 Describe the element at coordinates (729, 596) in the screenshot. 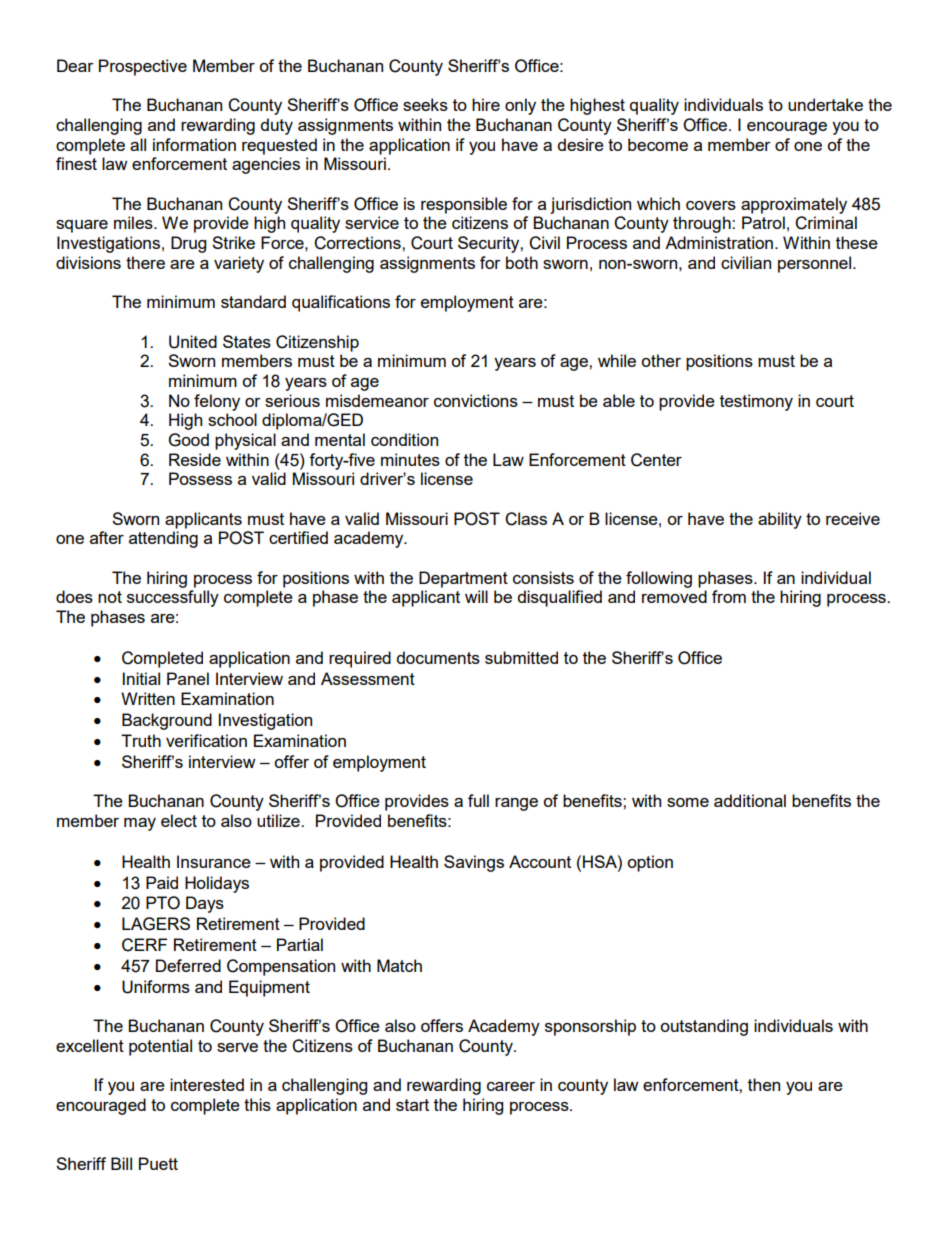

I see `from` at that location.
